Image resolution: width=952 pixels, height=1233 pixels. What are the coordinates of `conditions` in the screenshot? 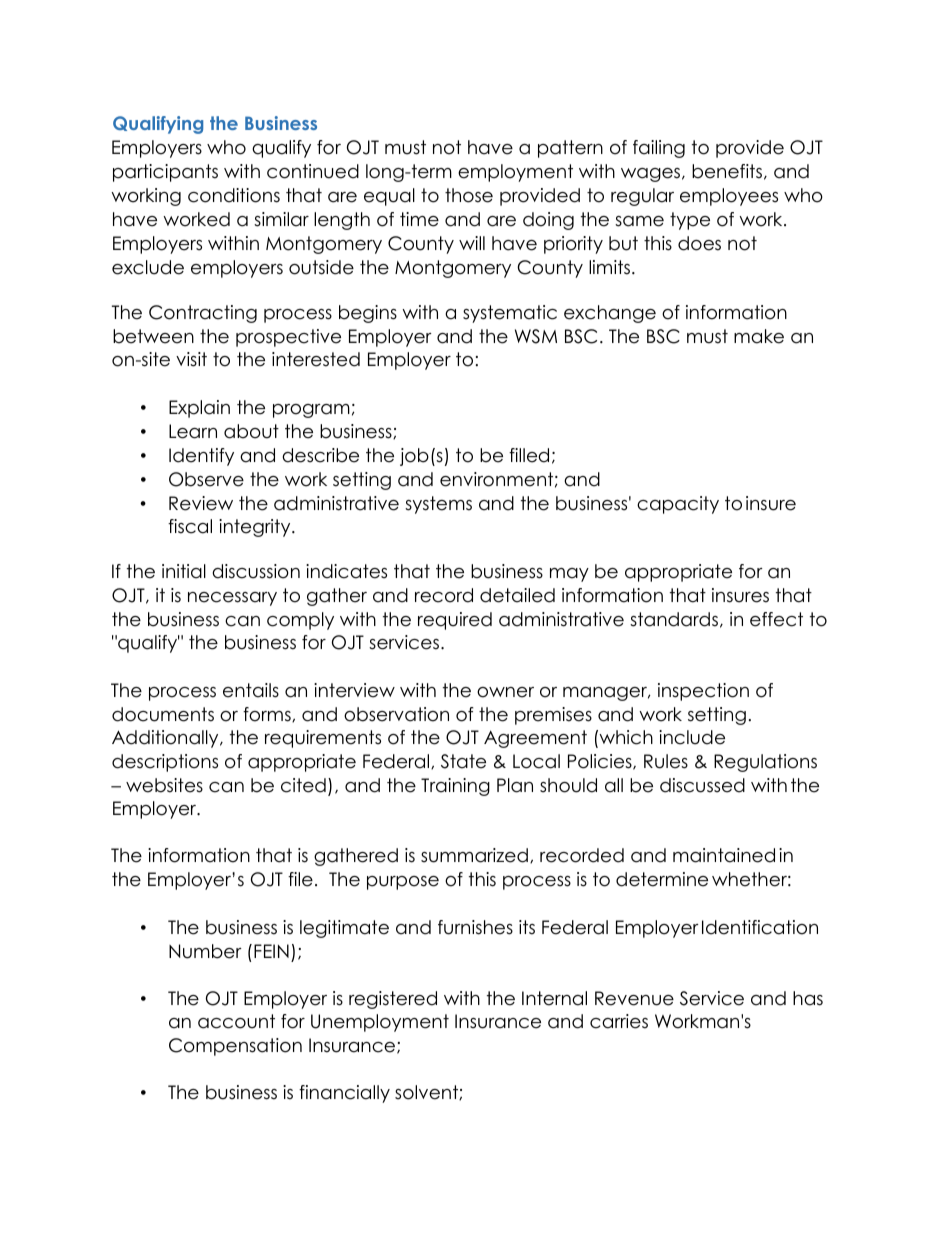 It's located at (234, 195).
